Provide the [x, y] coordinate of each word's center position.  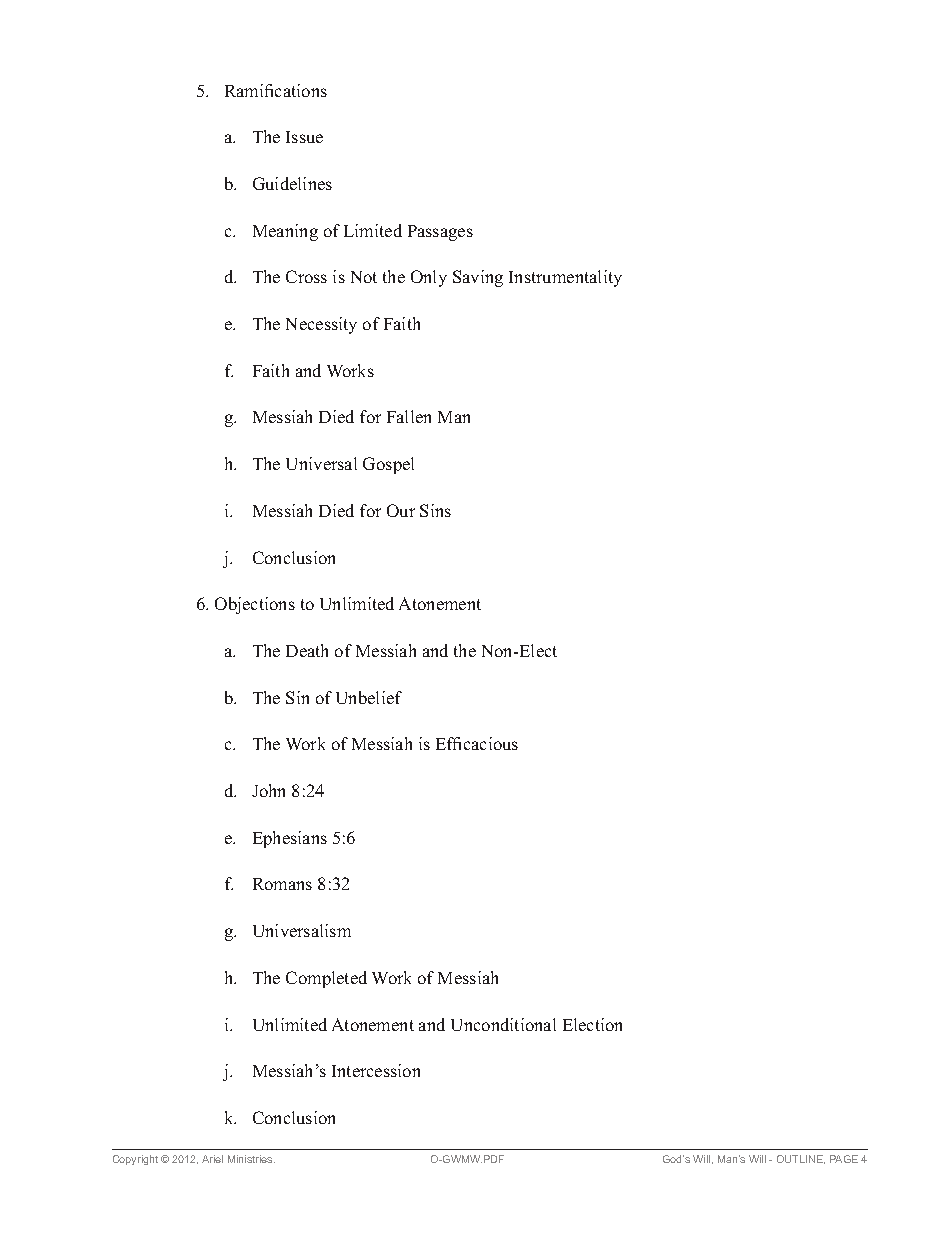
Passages [440, 233]
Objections [255, 605]
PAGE [844, 1159]
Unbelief [369, 697]
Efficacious [477, 743]
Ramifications [276, 90]
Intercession [376, 1070]
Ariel [212, 1159]
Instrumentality [565, 278]
